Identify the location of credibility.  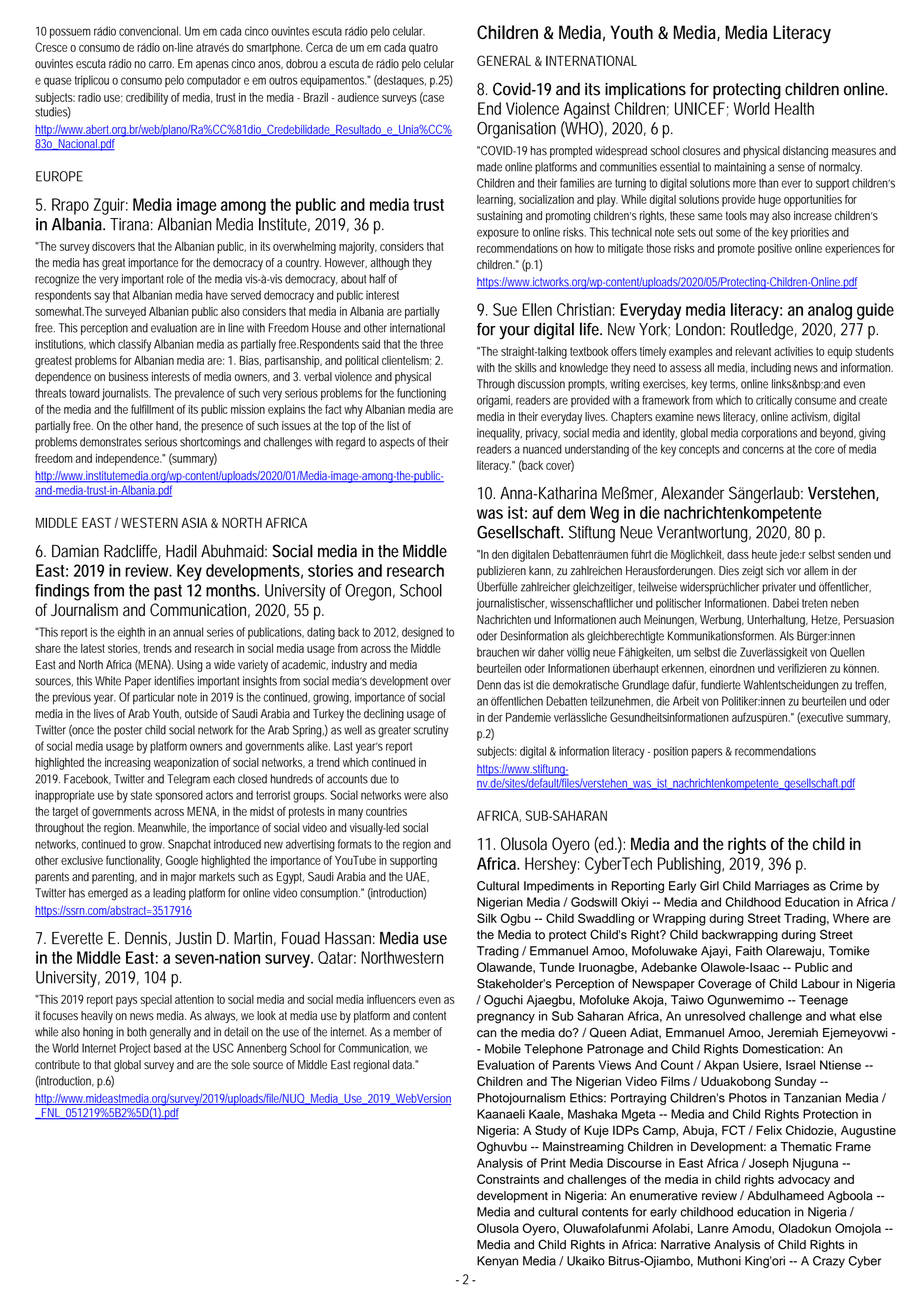
(147, 99).
